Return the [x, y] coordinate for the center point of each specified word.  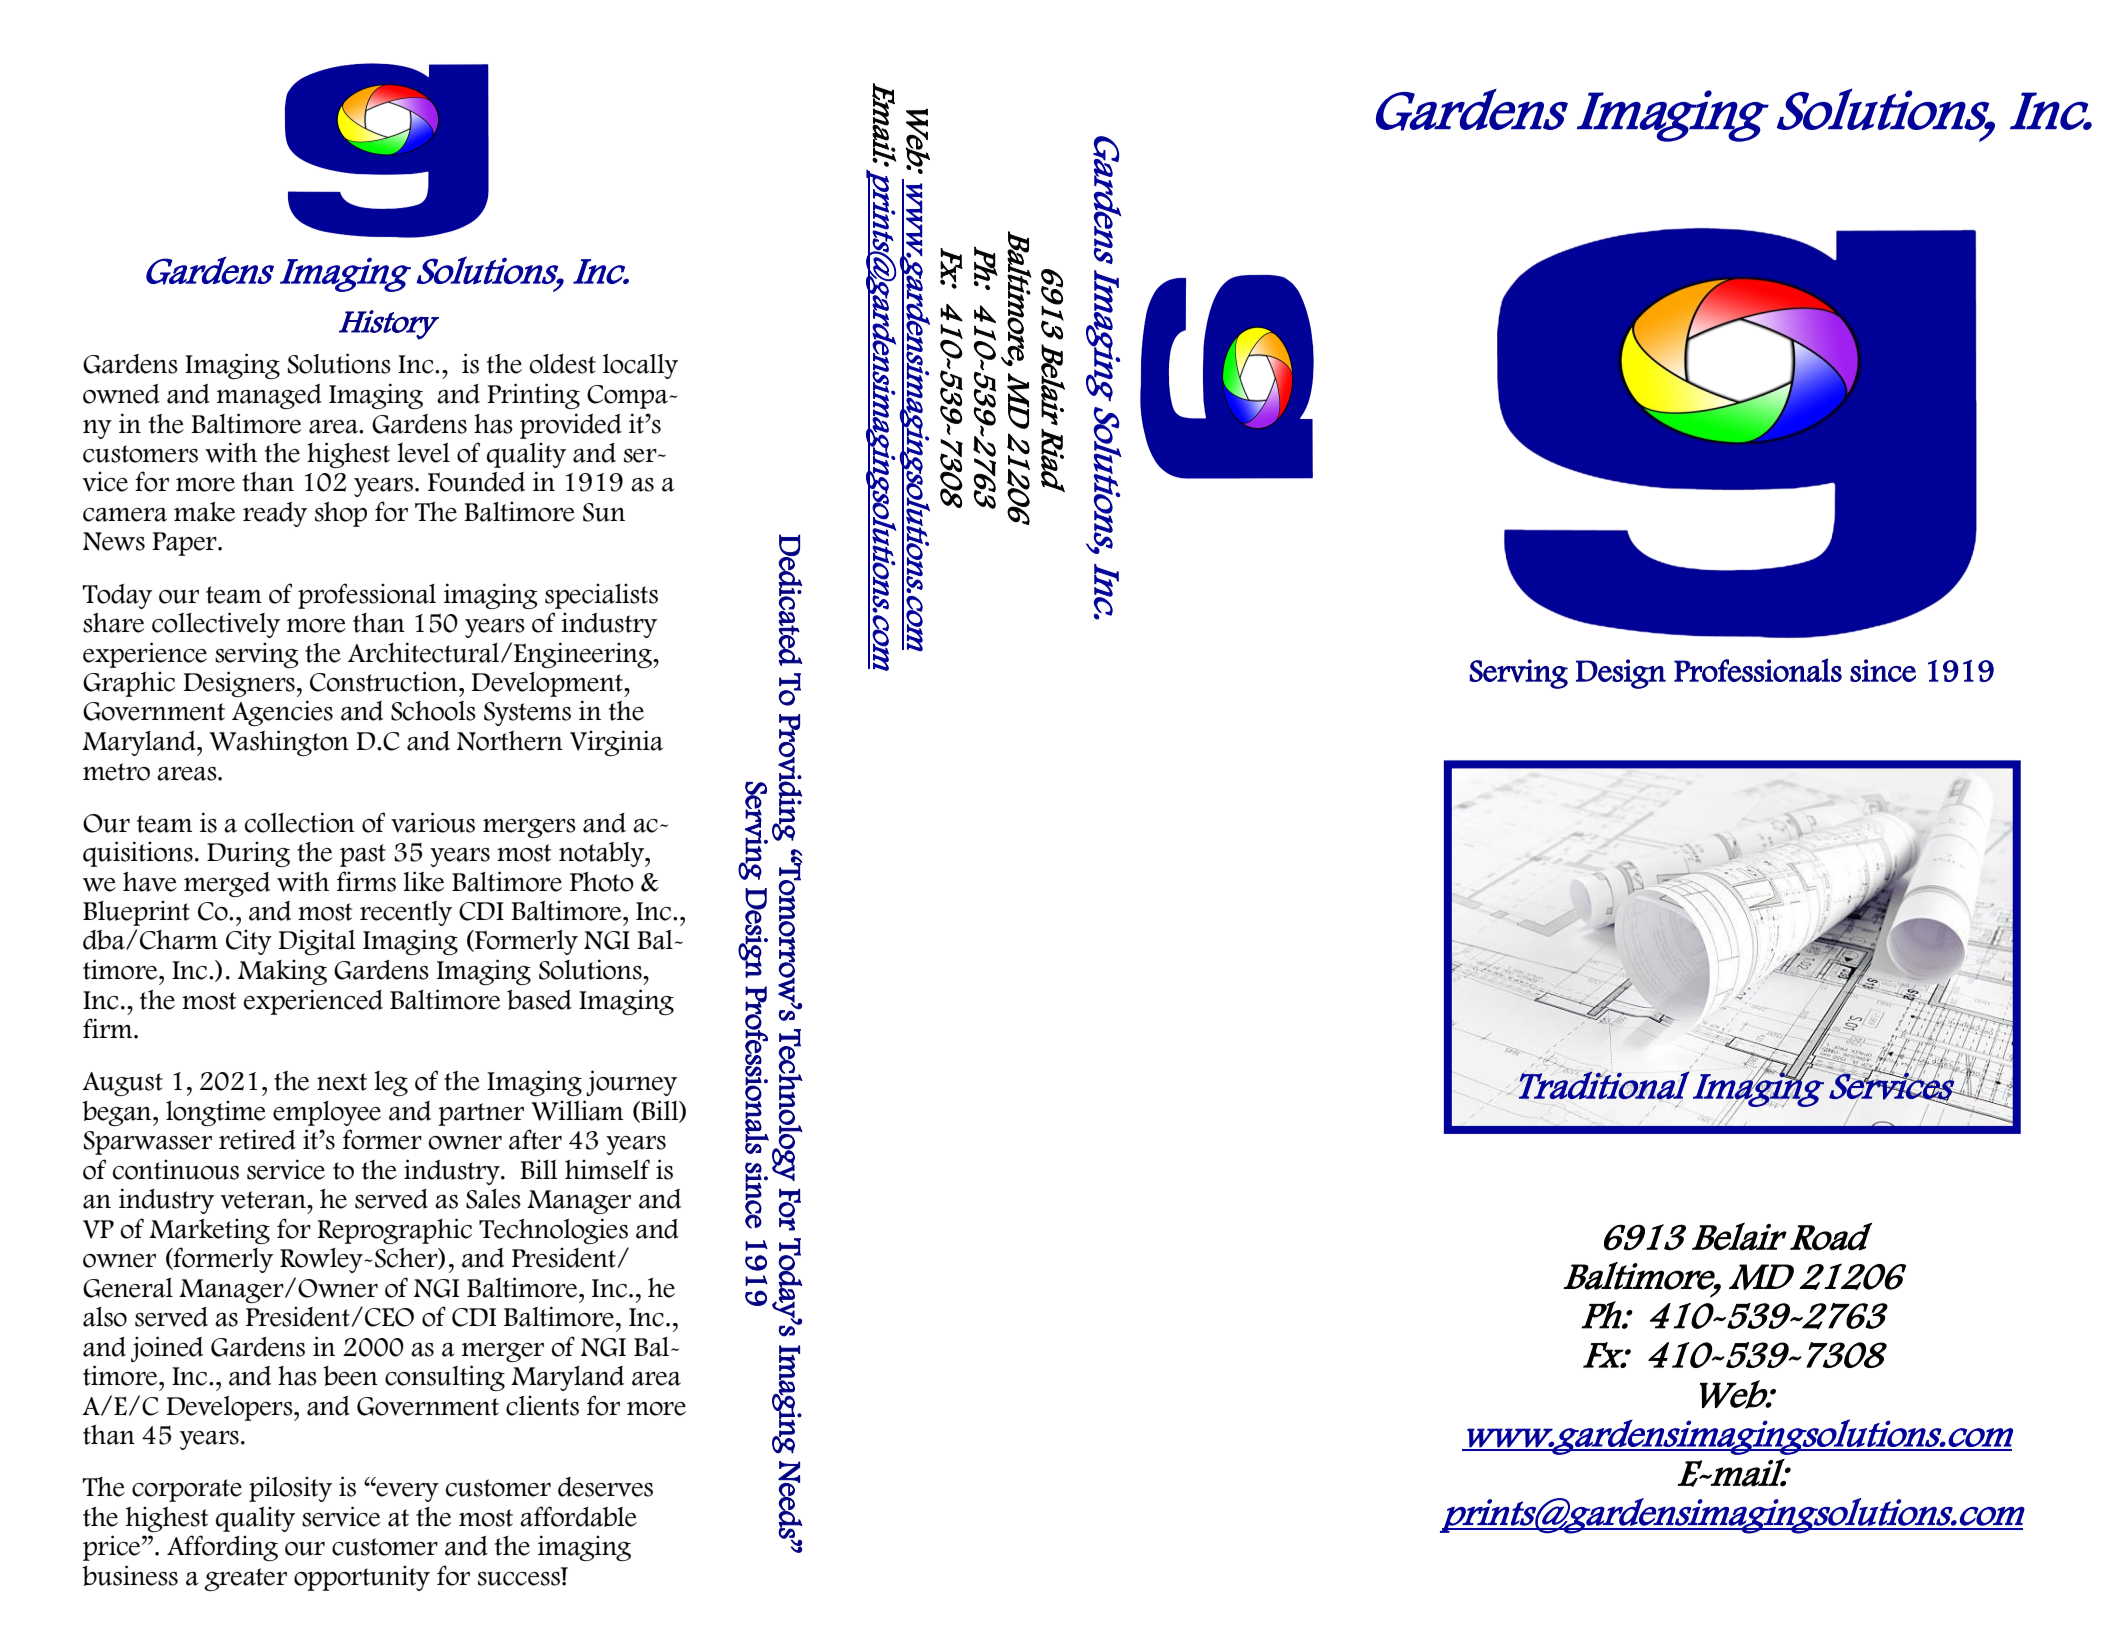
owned [121, 394]
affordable [578, 1516]
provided [571, 426]
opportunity [362, 1578]
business [130, 1575]
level [423, 453]
